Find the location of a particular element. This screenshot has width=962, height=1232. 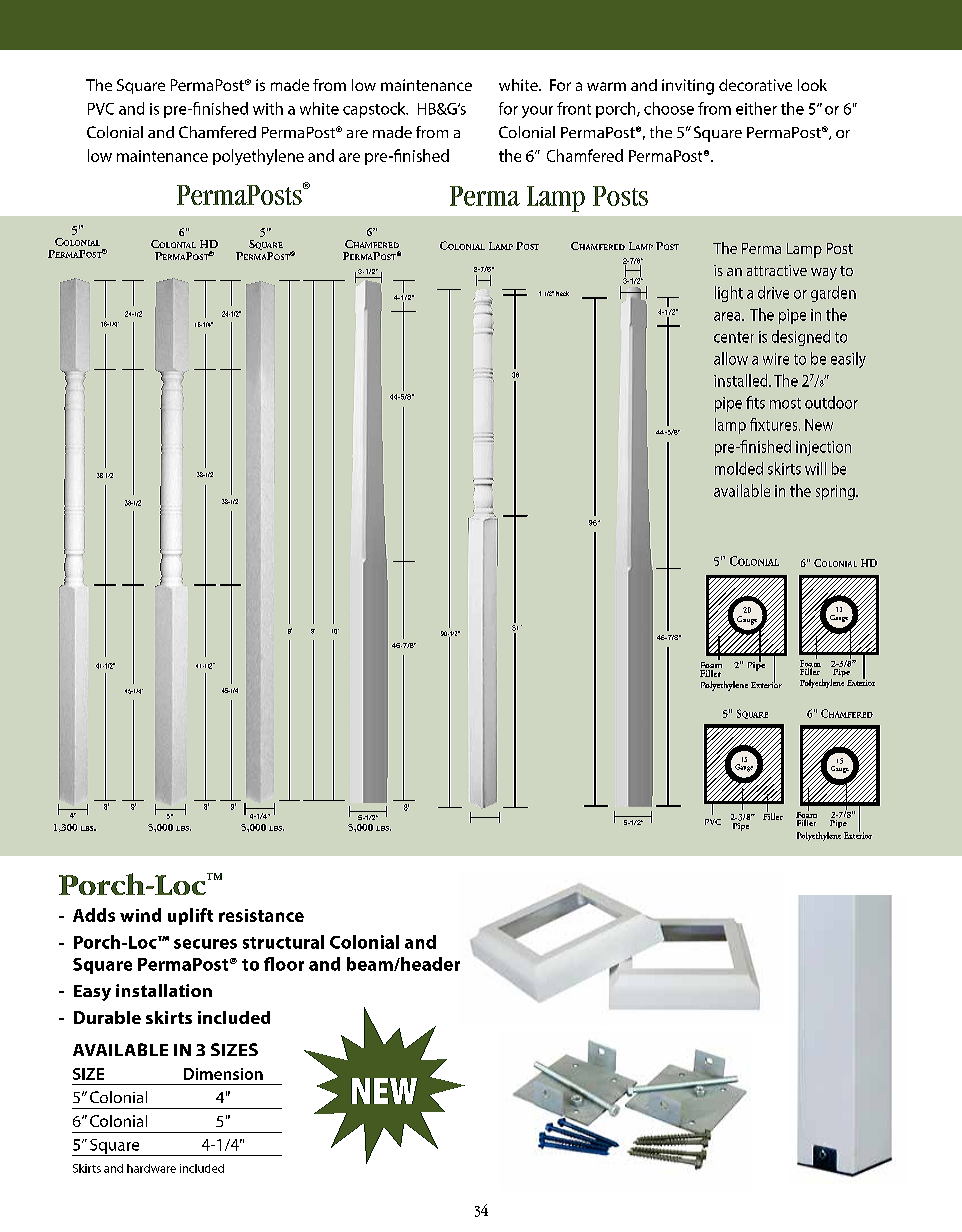

resistance is located at coordinates (261, 915).
